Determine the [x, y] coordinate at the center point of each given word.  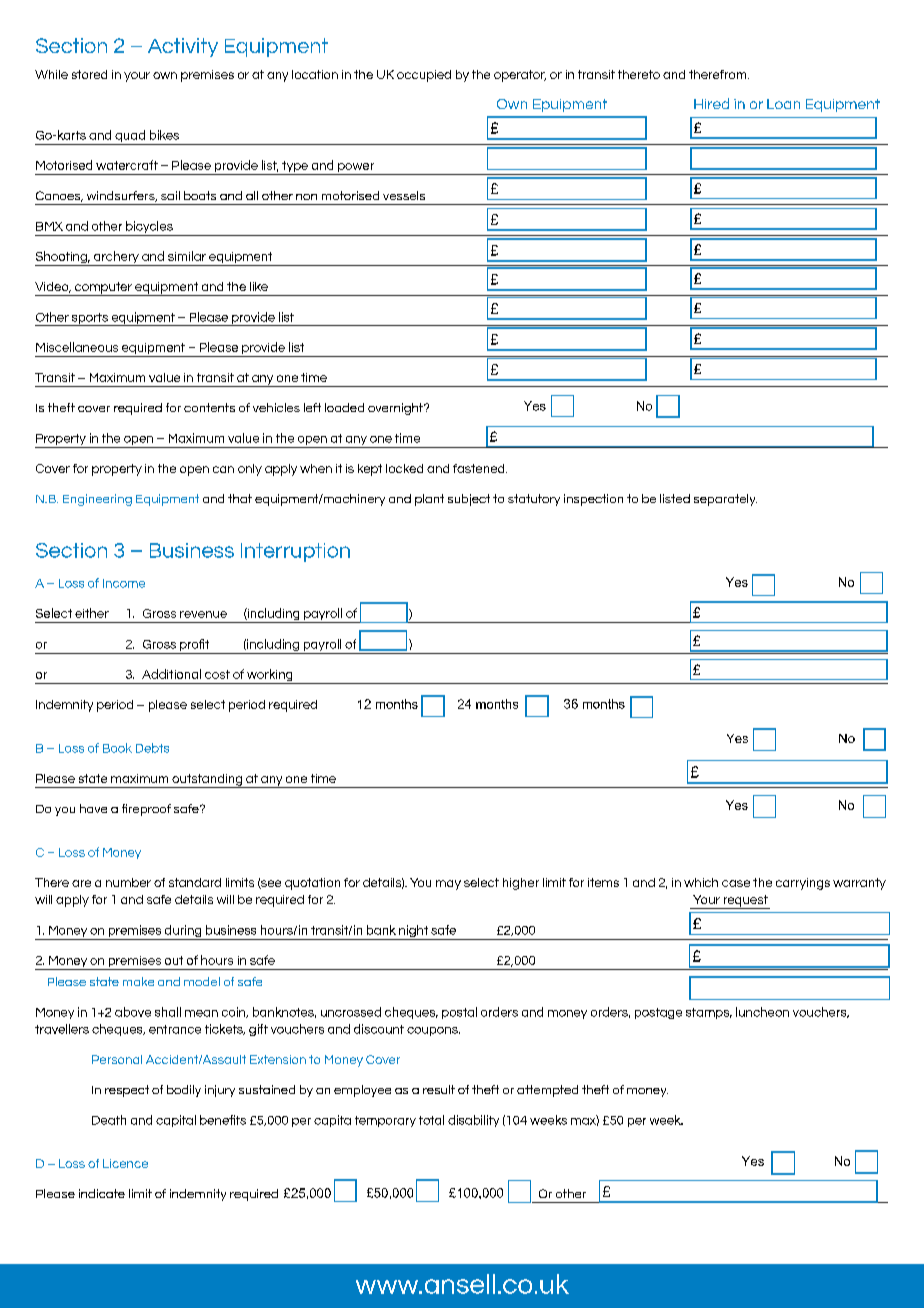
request [745, 902]
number [128, 882]
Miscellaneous [77, 347]
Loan [783, 104]
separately [725, 500]
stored [89, 74]
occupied [424, 76]
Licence [125, 1163]
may [448, 885]
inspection [593, 500]
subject [469, 500]
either [92, 613]
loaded [344, 407]
